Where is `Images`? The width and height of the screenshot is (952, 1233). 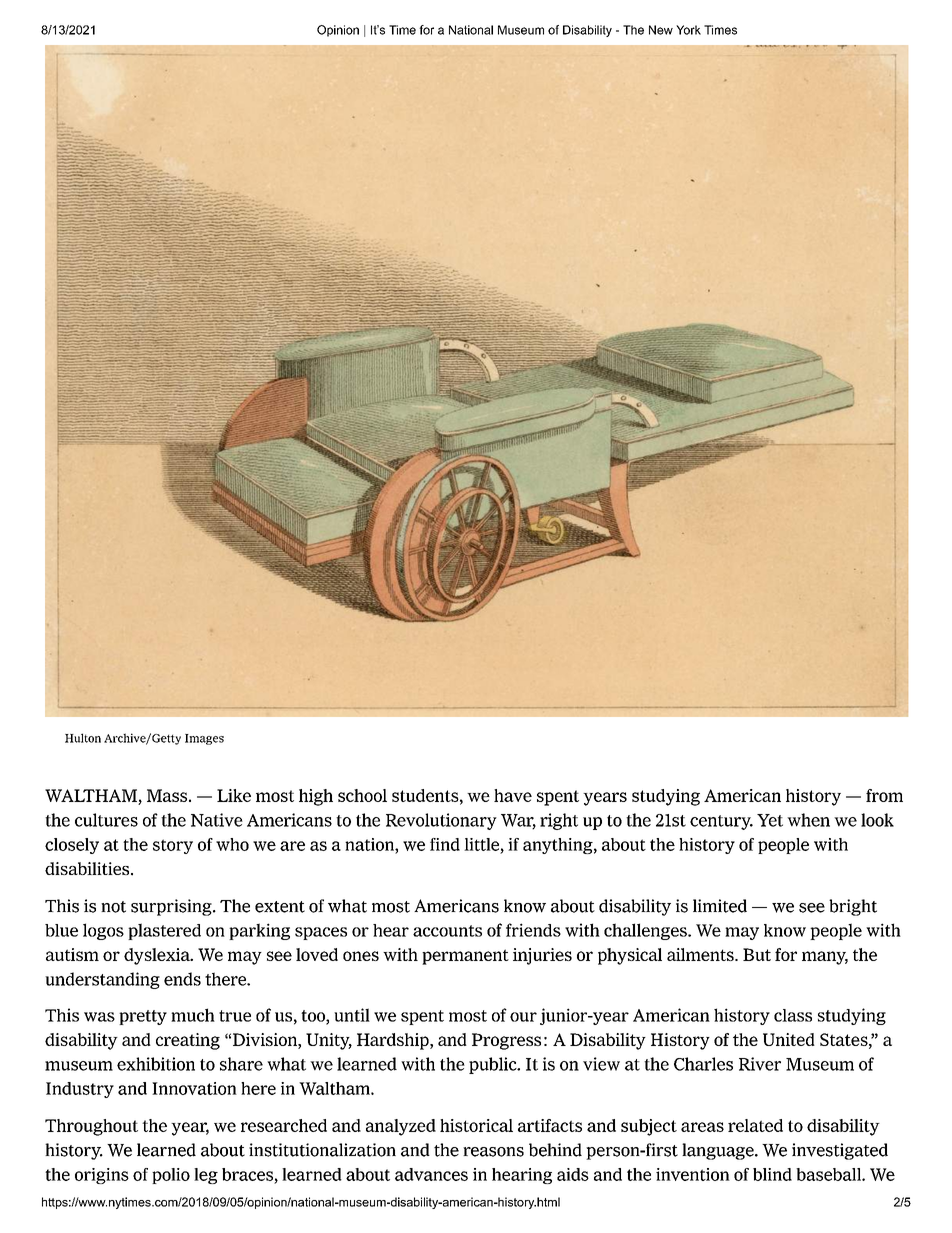 Images is located at coordinates (204, 739).
